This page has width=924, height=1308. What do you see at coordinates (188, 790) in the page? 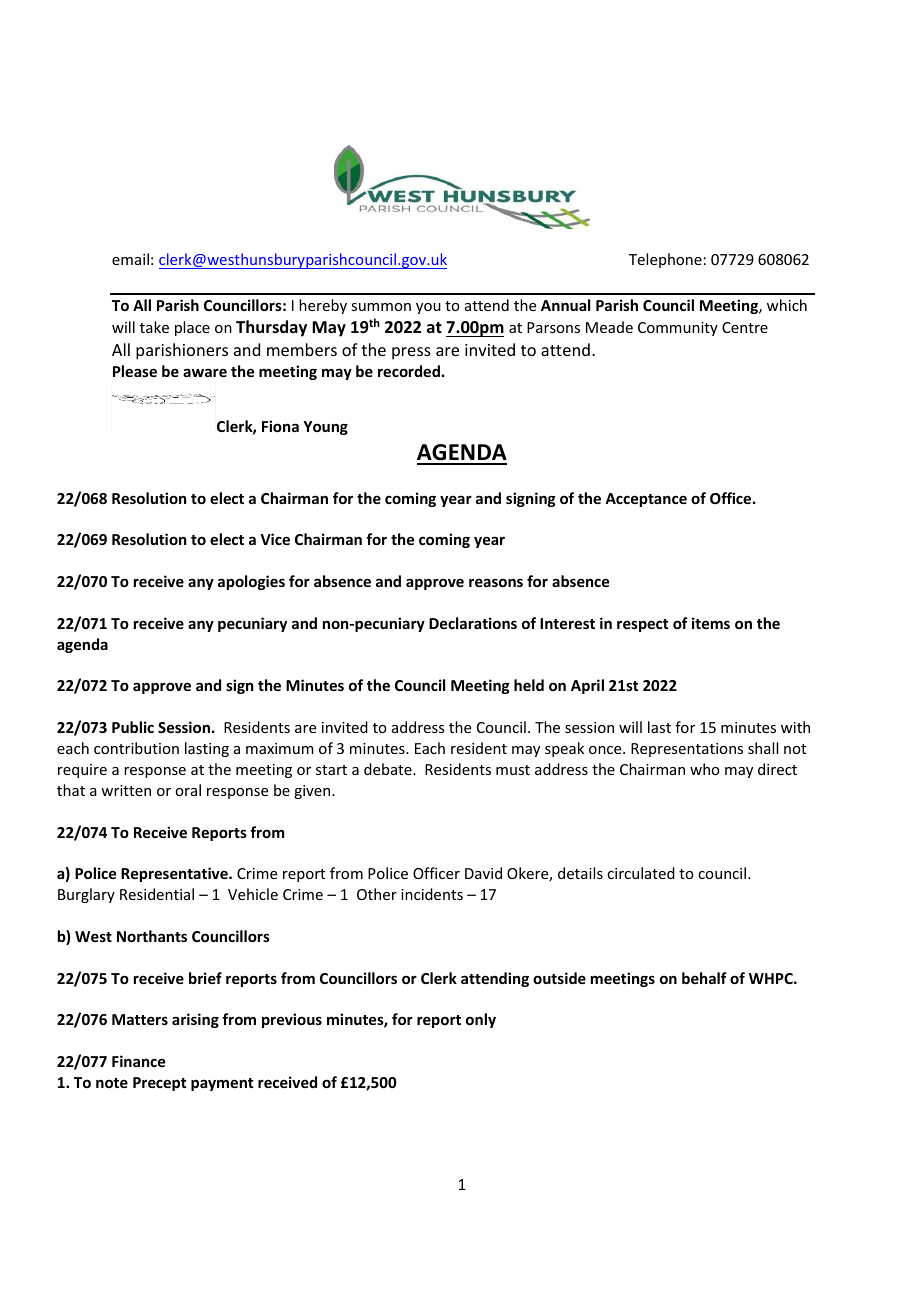
I see `oral` at bounding box center [188, 790].
